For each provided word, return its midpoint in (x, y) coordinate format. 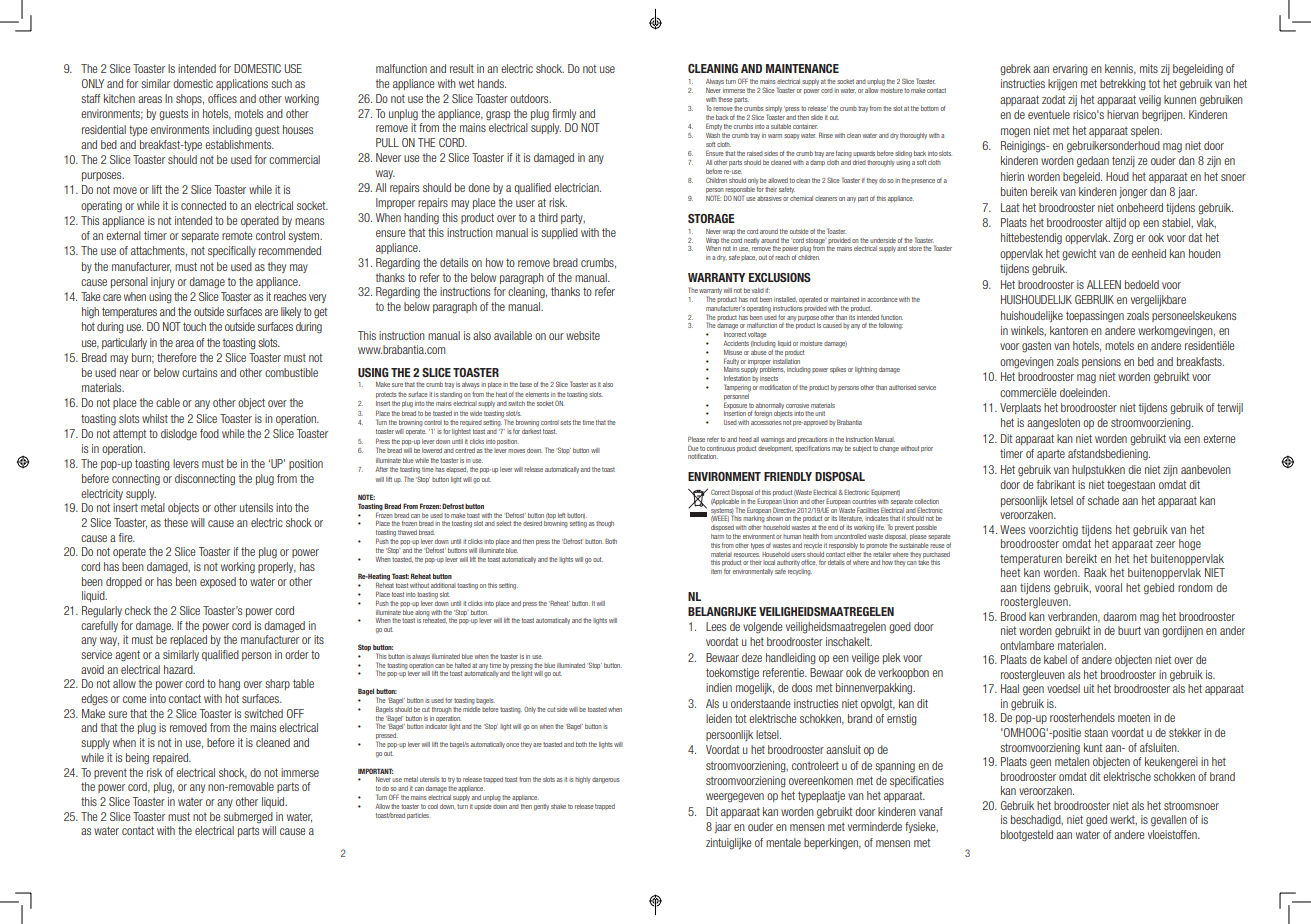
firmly (564, 114)
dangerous (606, 780)
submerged (248, 818)
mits (1149, 68)
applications (242, 84)
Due (693, 448)
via (1175, 438)
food (209, 433)
